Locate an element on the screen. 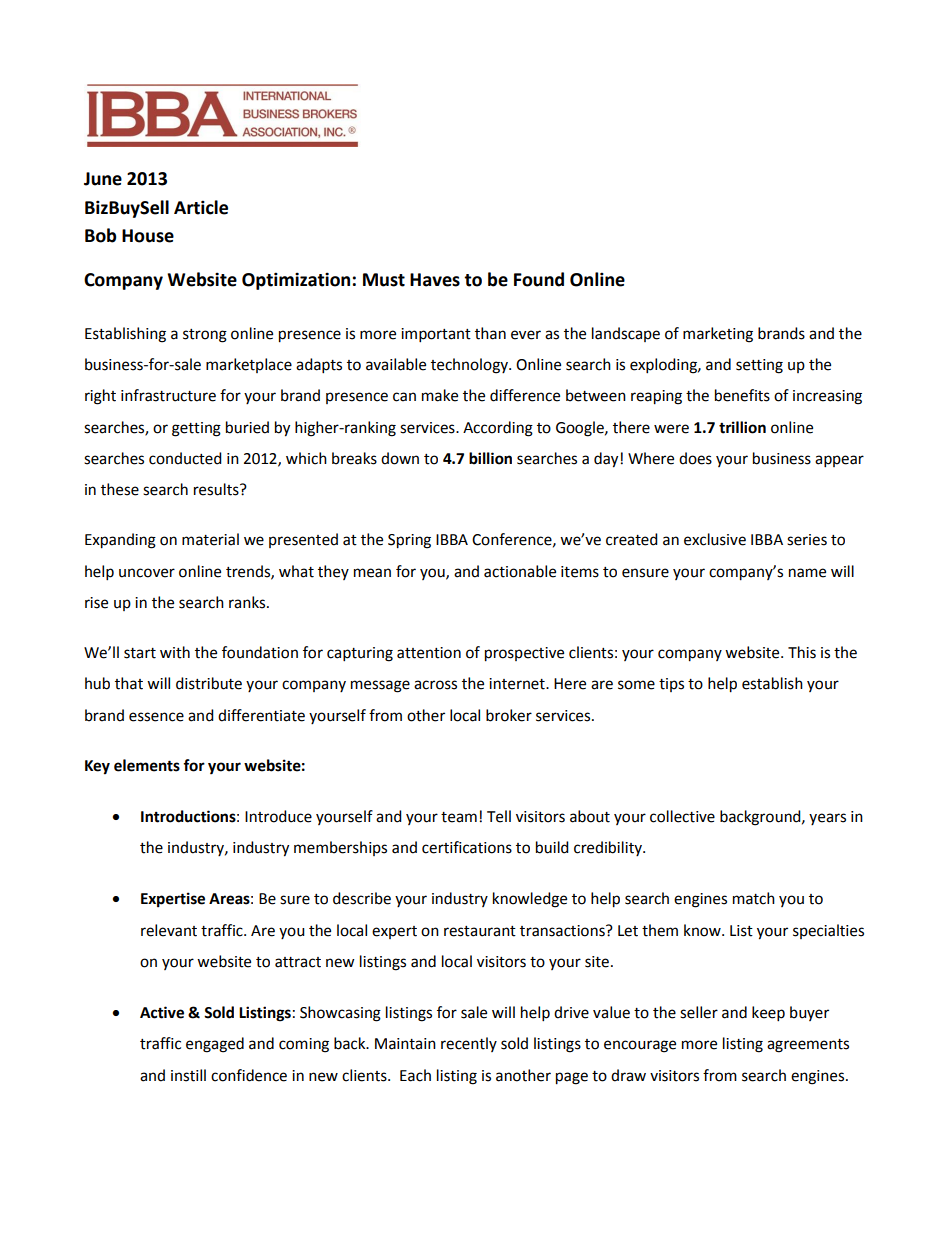  trillion is located at coordinates (742, 427).
